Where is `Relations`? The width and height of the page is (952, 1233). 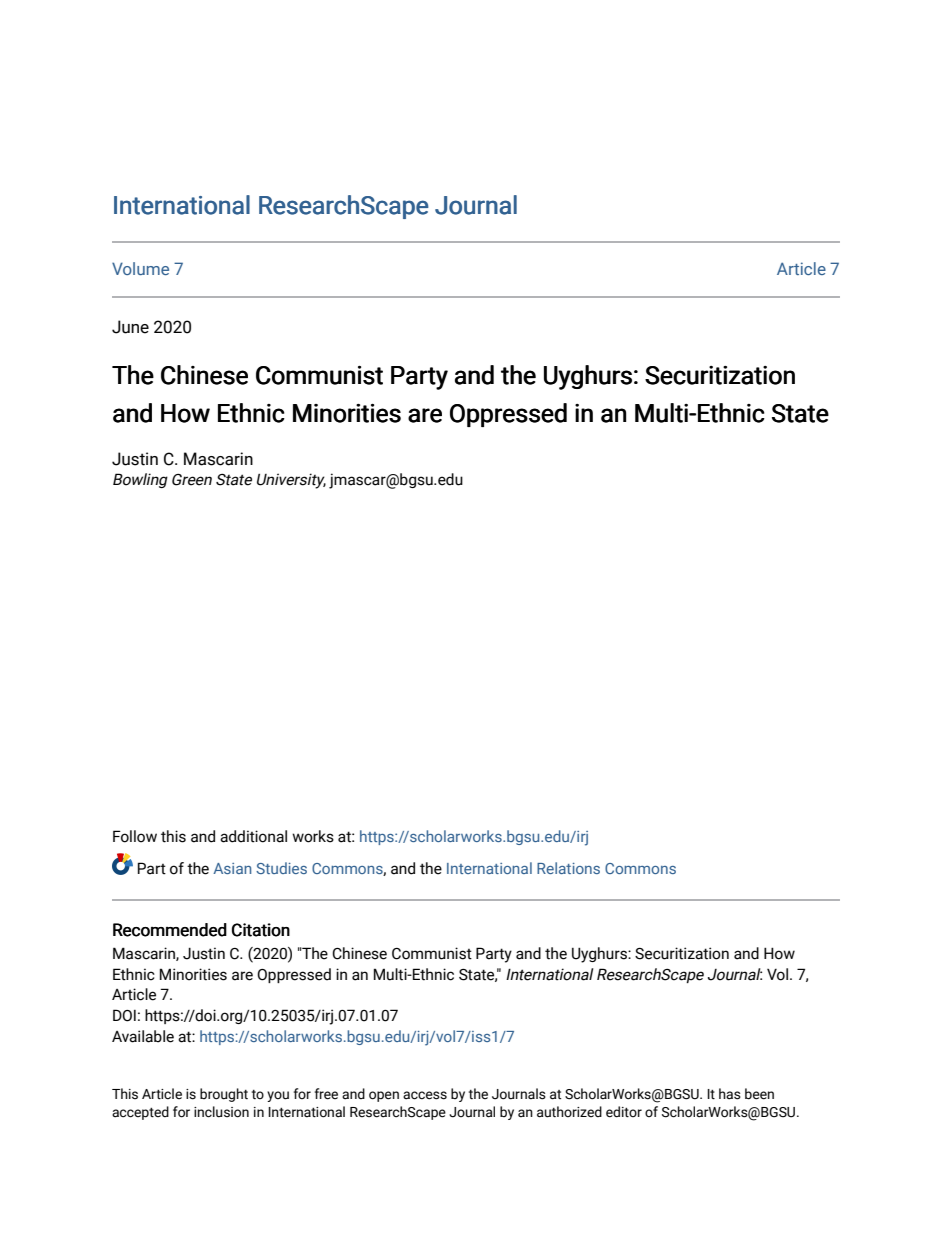
Relations is located at coordinates (568, 868).
